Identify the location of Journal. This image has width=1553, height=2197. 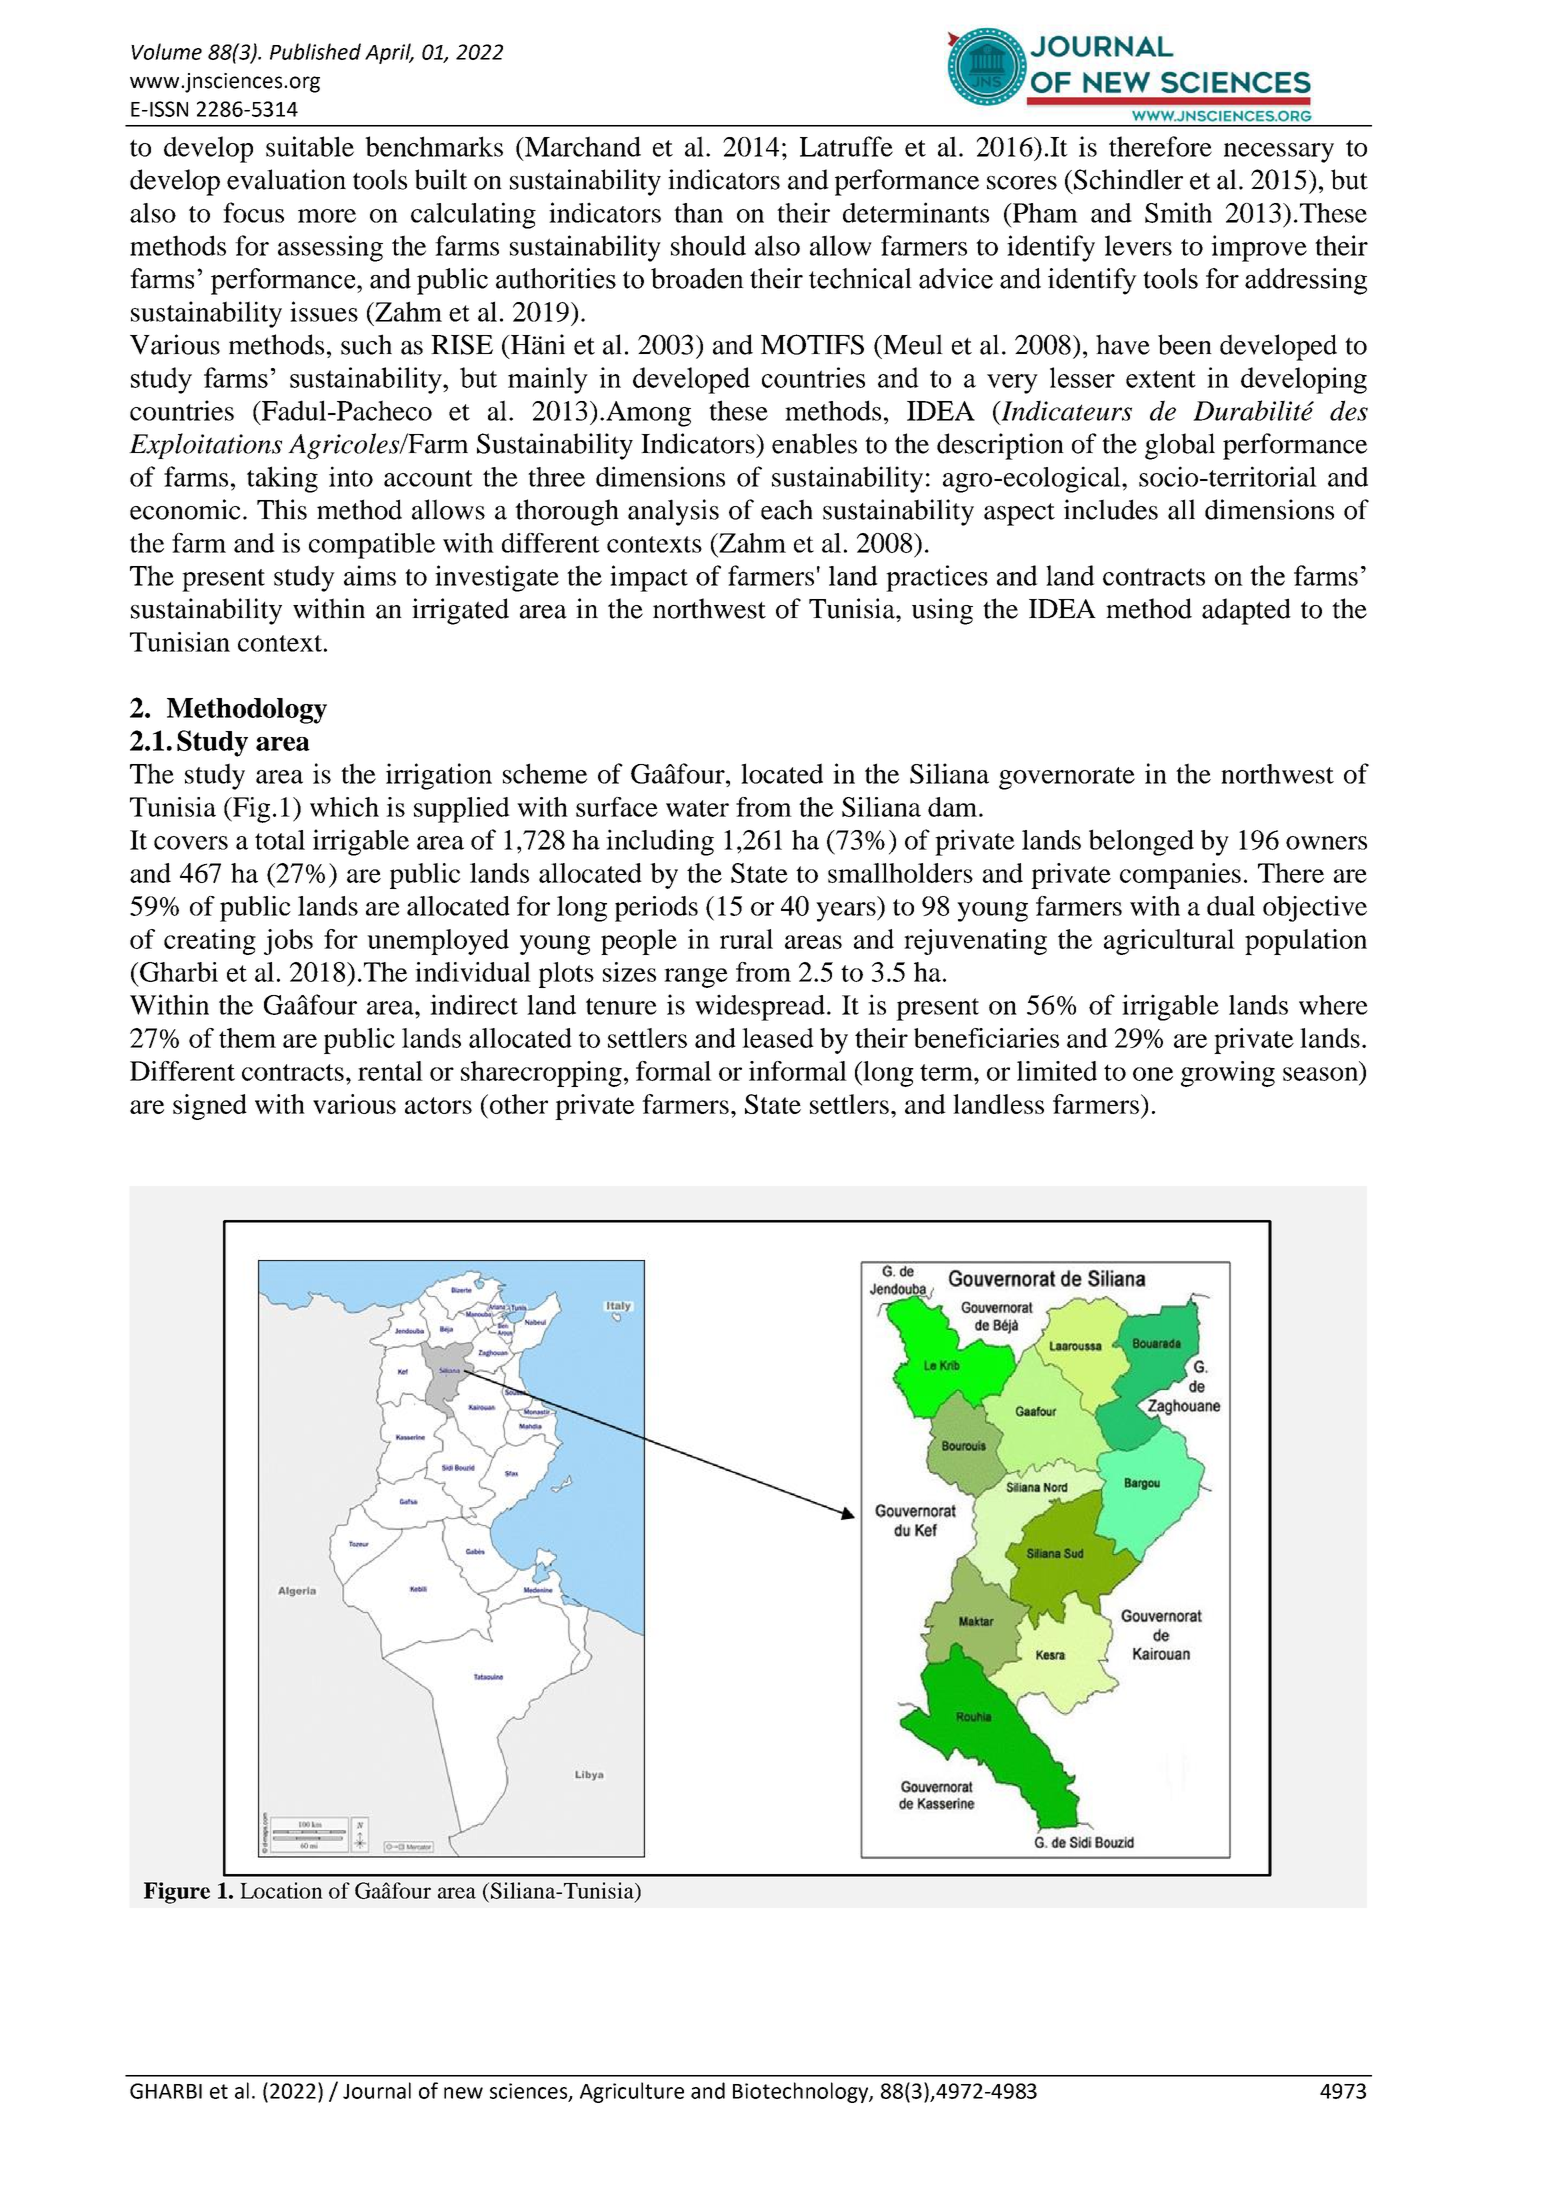
(377, 2090).
